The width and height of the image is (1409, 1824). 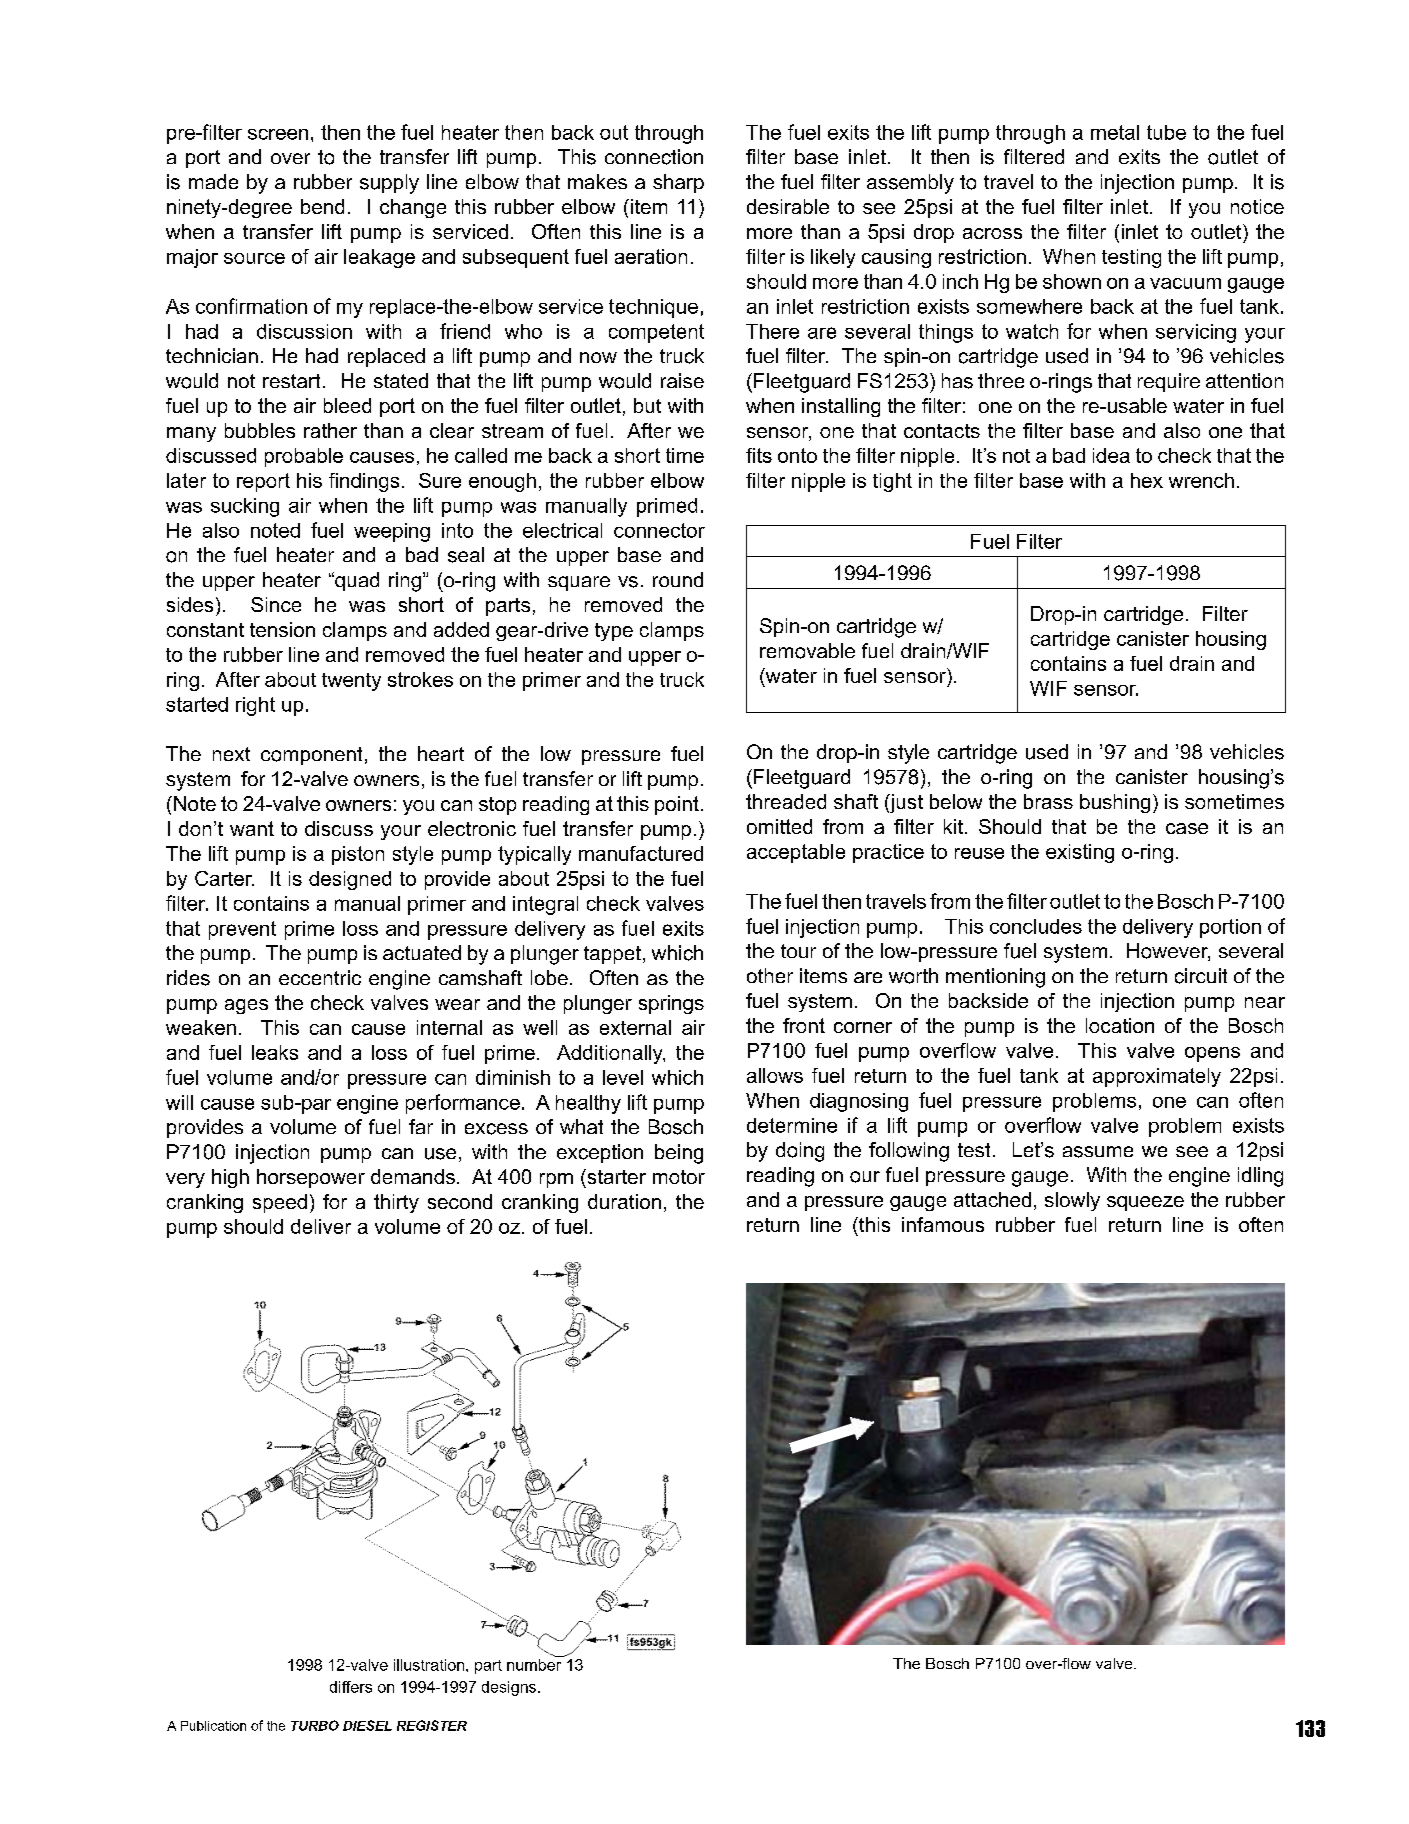 What do you see at coordinates (311, 1178) in the image?
I see `horsepower` at bounding box center [311, 1178].
